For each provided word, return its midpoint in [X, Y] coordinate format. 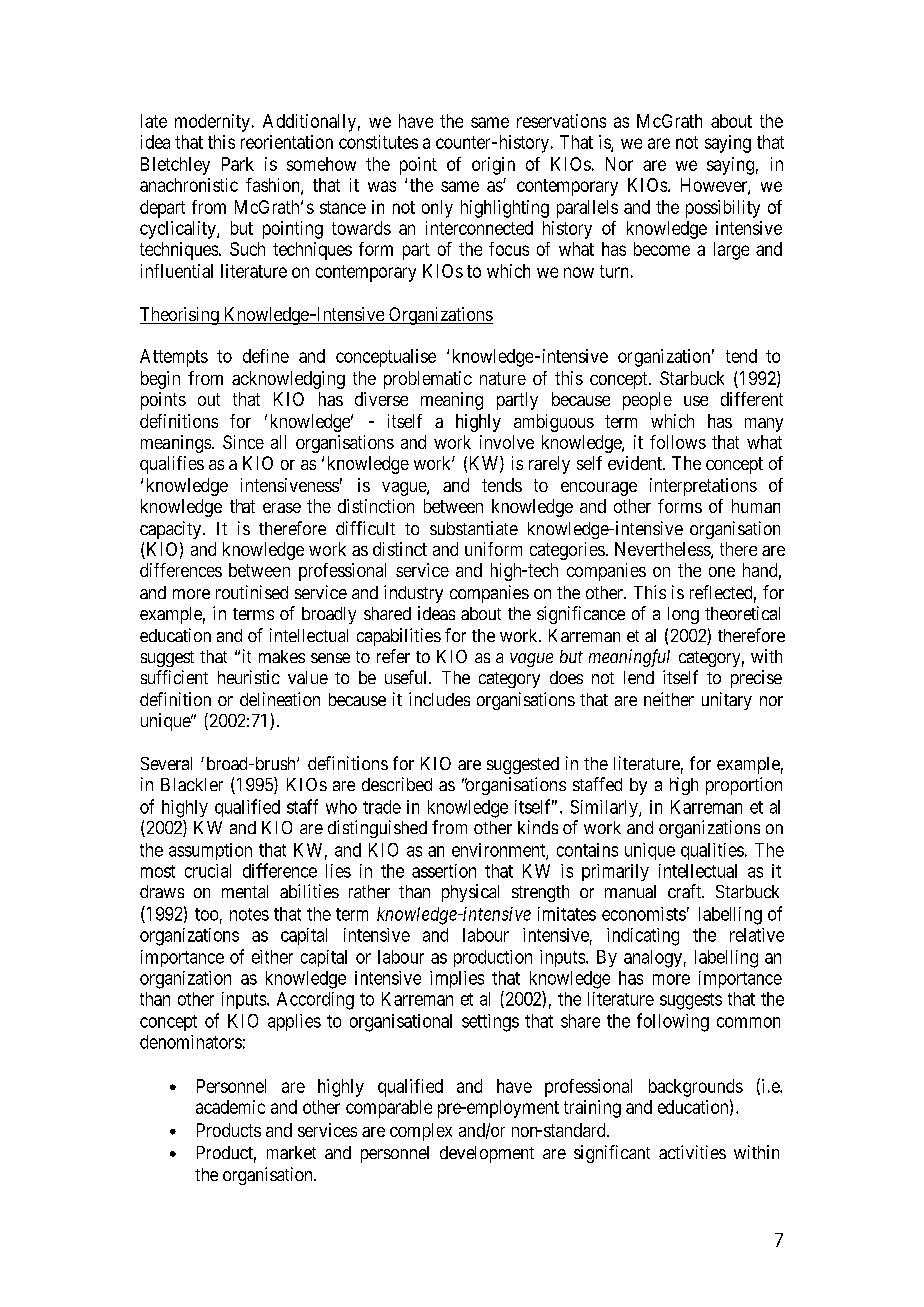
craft [686, 891]
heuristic [249, 677]
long [683, 615]
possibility [723, 209]
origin [493, 166]
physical [470, 893]
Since [243, 442]
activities [692, 1152]
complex [421, 1132]
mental [245, 891]
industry [413, 594]
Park [238, 164]
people [647, 401]
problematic [428, 380]
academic [230, 1107]
